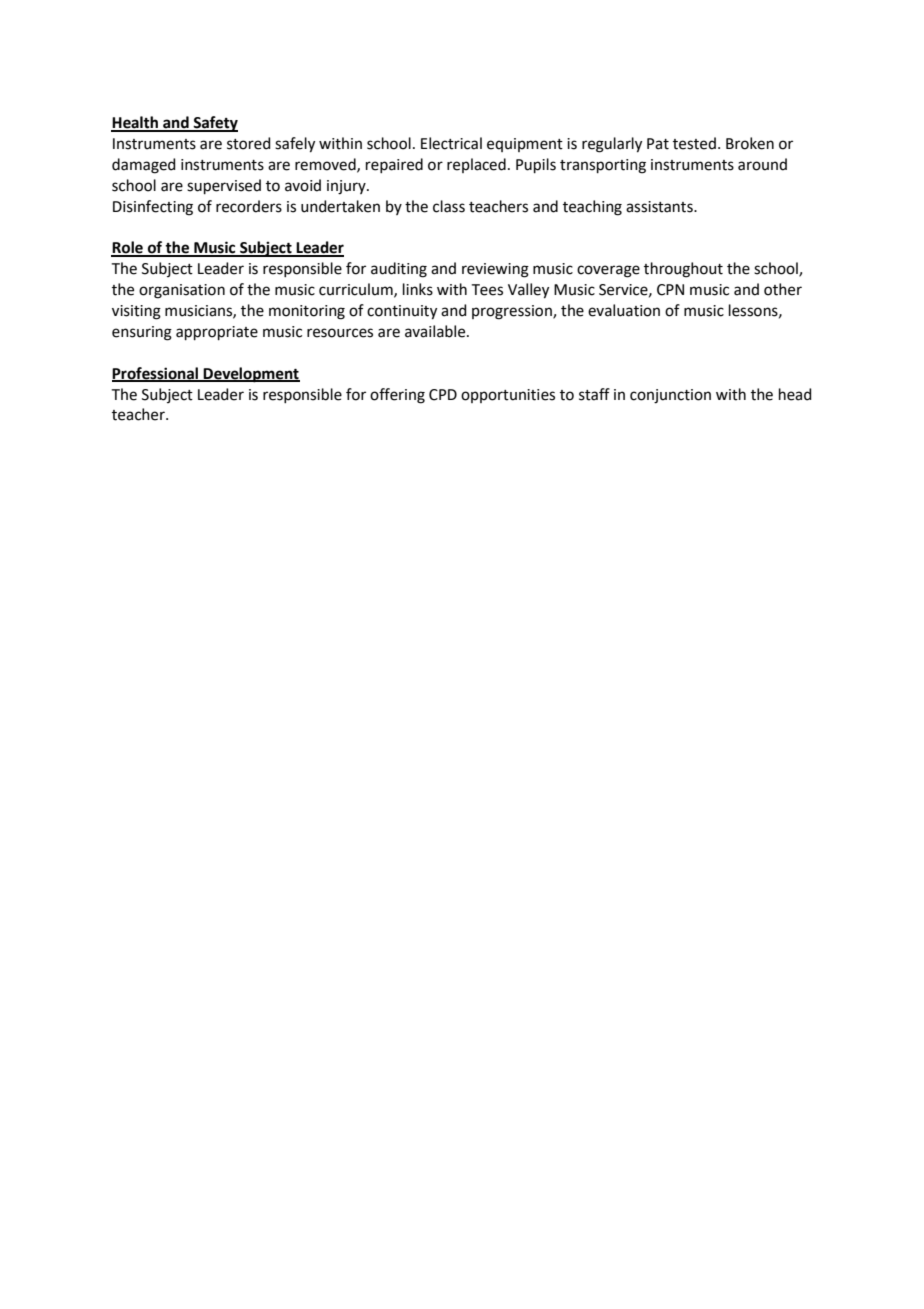 The height and width of the screenshot is (1309, 924). I want to click on Safety, so click(214, 124).
